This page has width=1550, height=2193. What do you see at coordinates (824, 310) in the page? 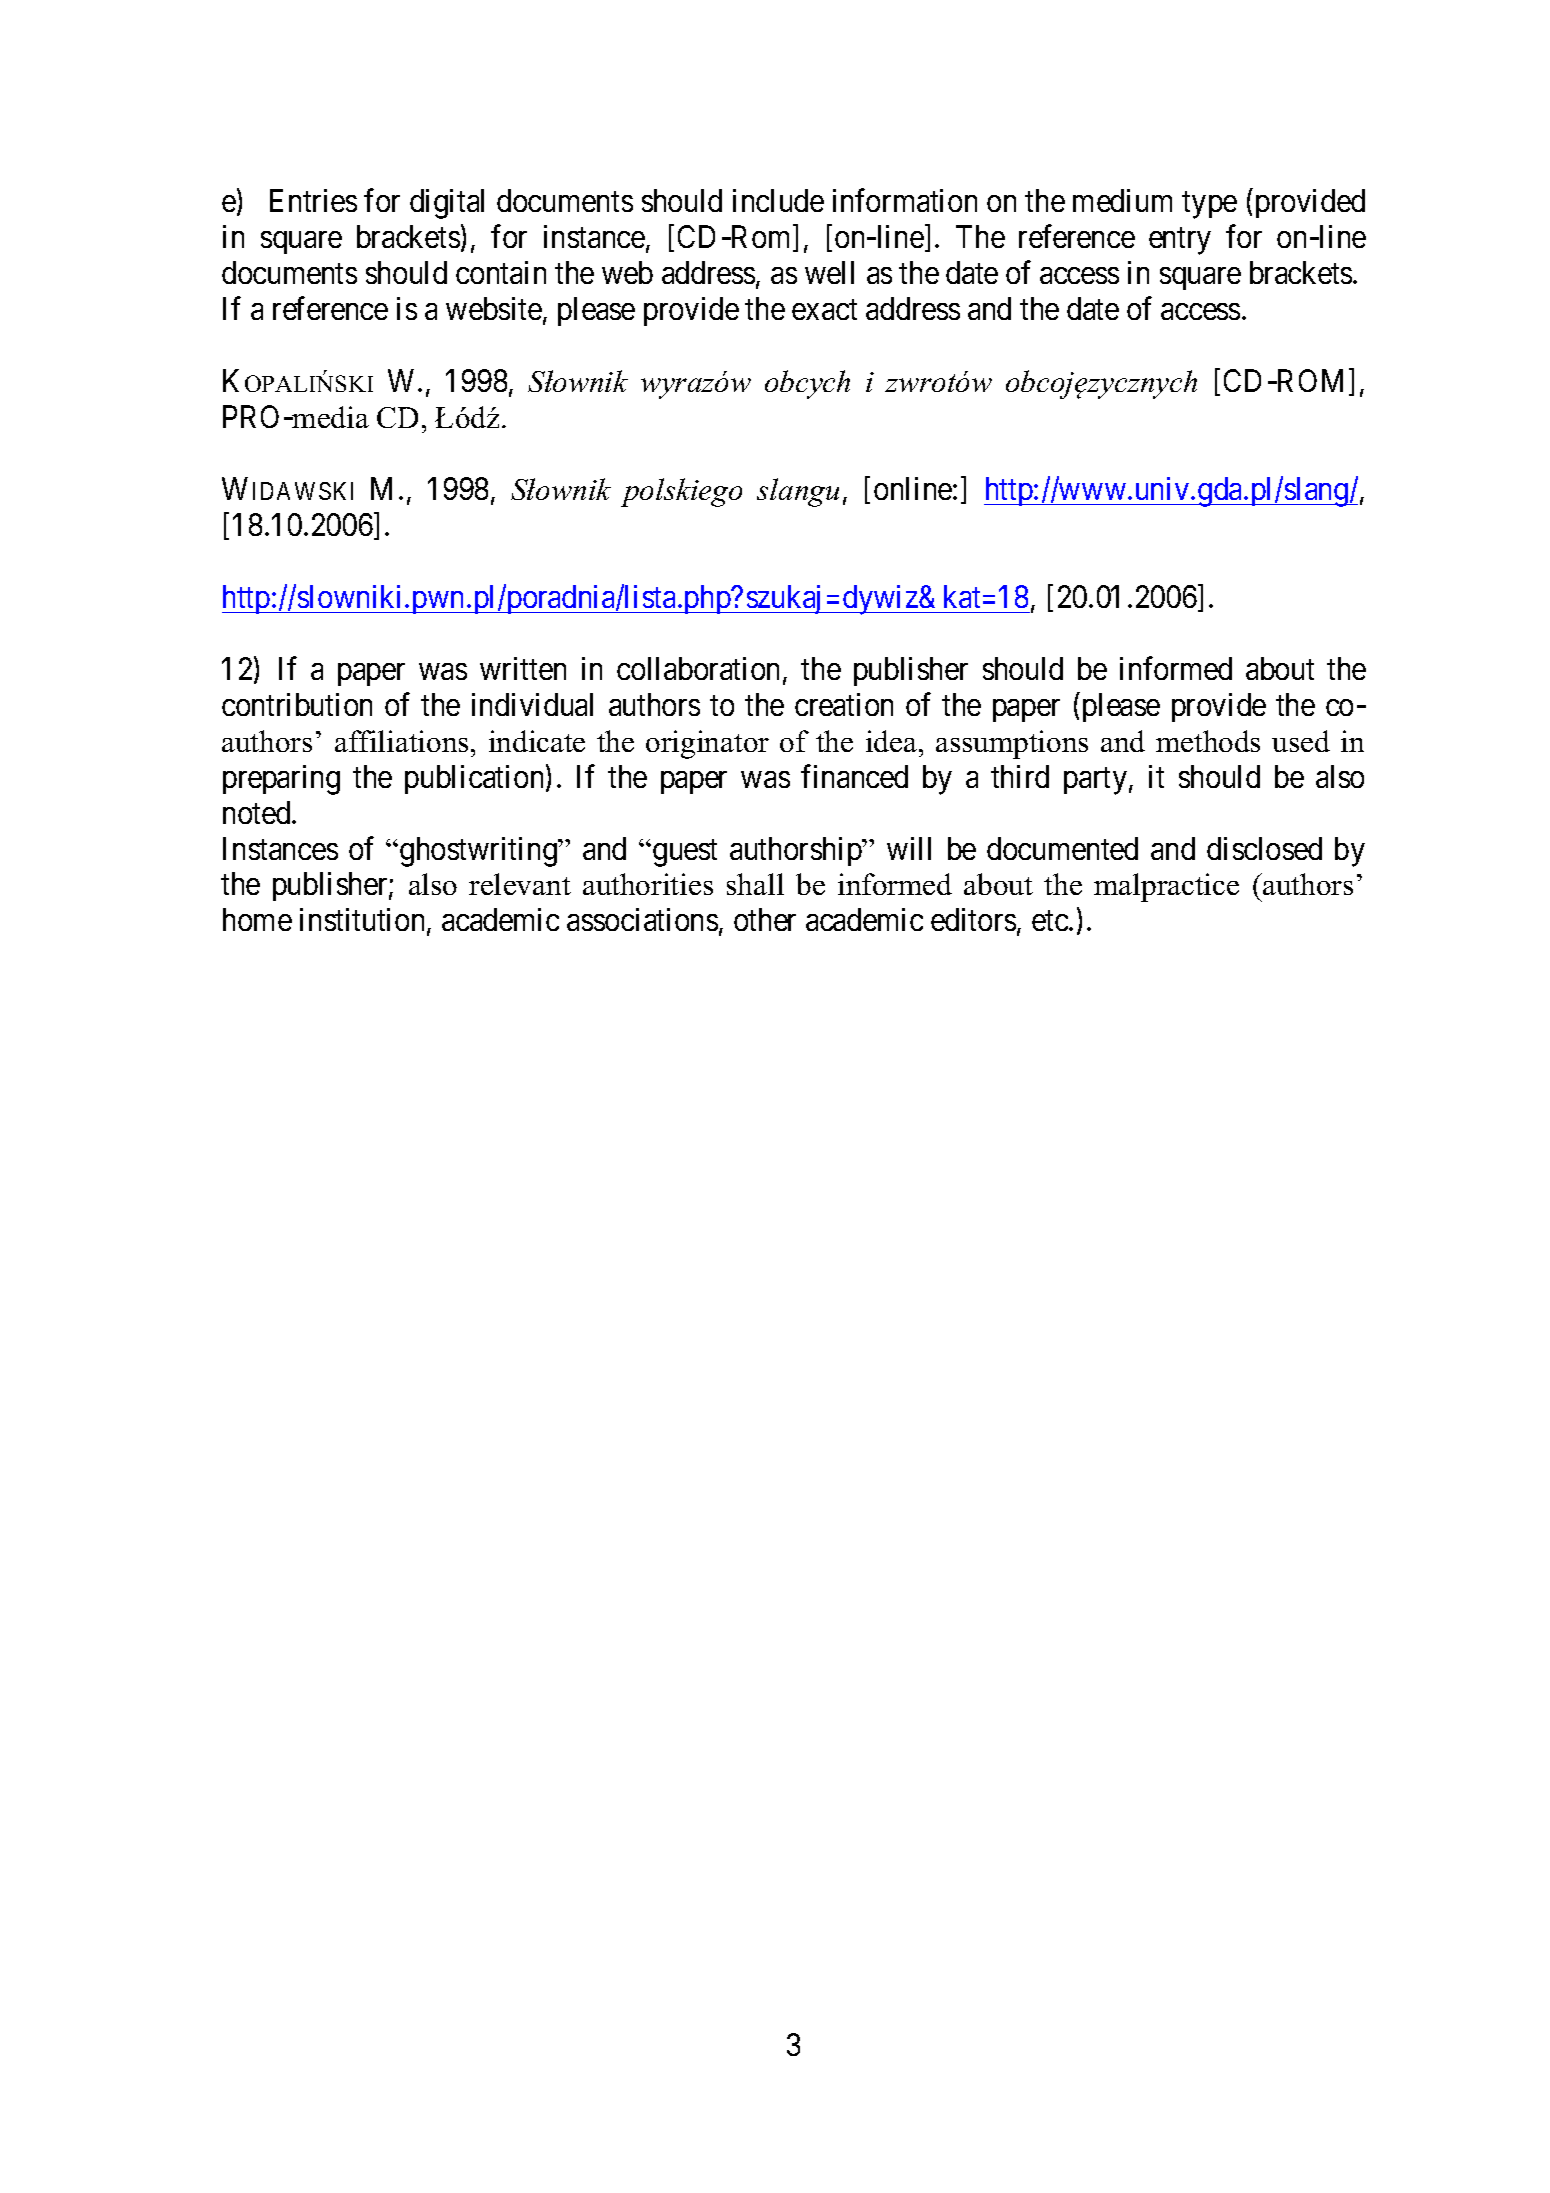
I see `exact` at bounding box center [824, 310].
